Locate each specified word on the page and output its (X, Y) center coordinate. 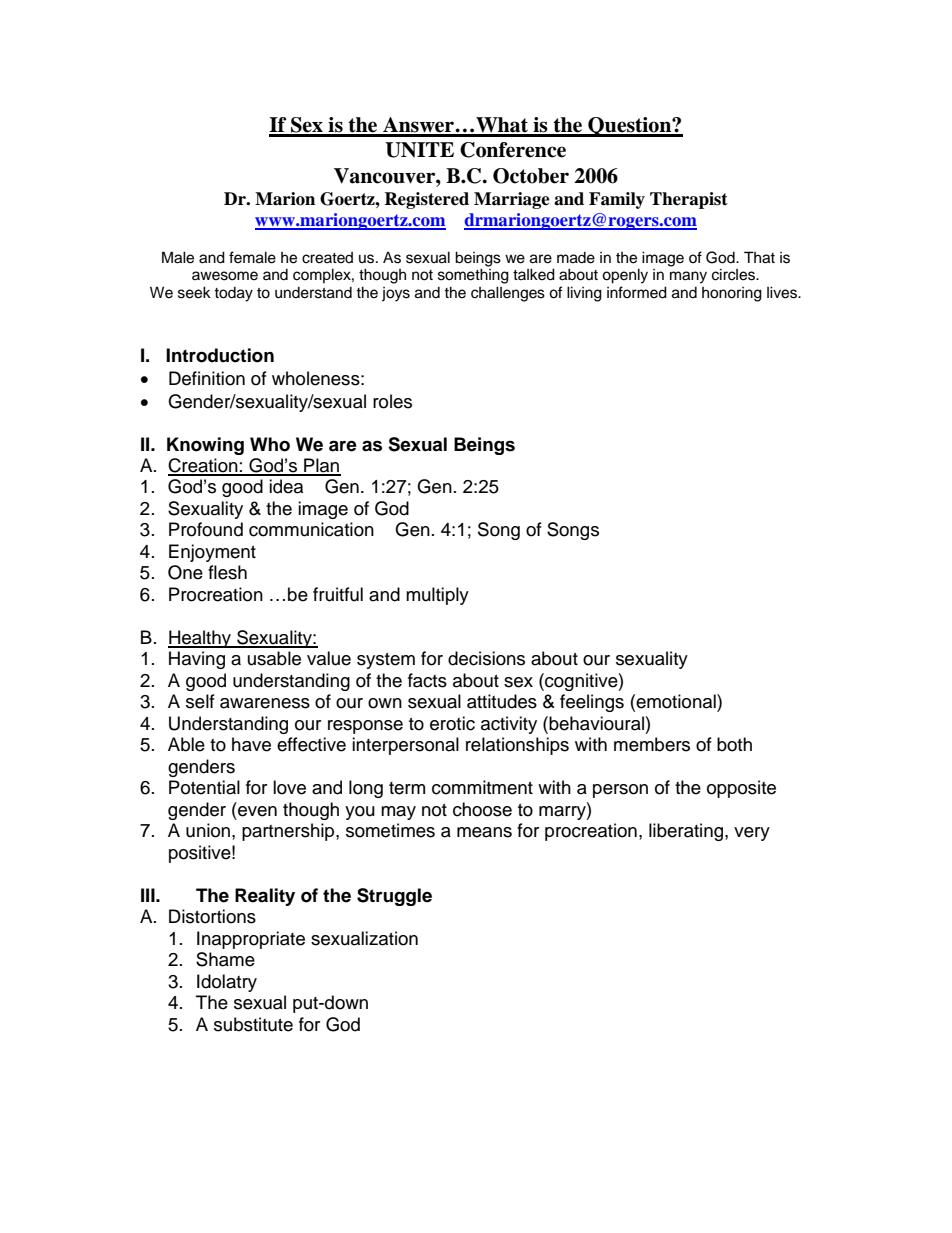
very (752, 834)
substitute (253, 1024)
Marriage (512, 200)
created (327, 258)
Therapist (689, 200)
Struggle (394, 897)
